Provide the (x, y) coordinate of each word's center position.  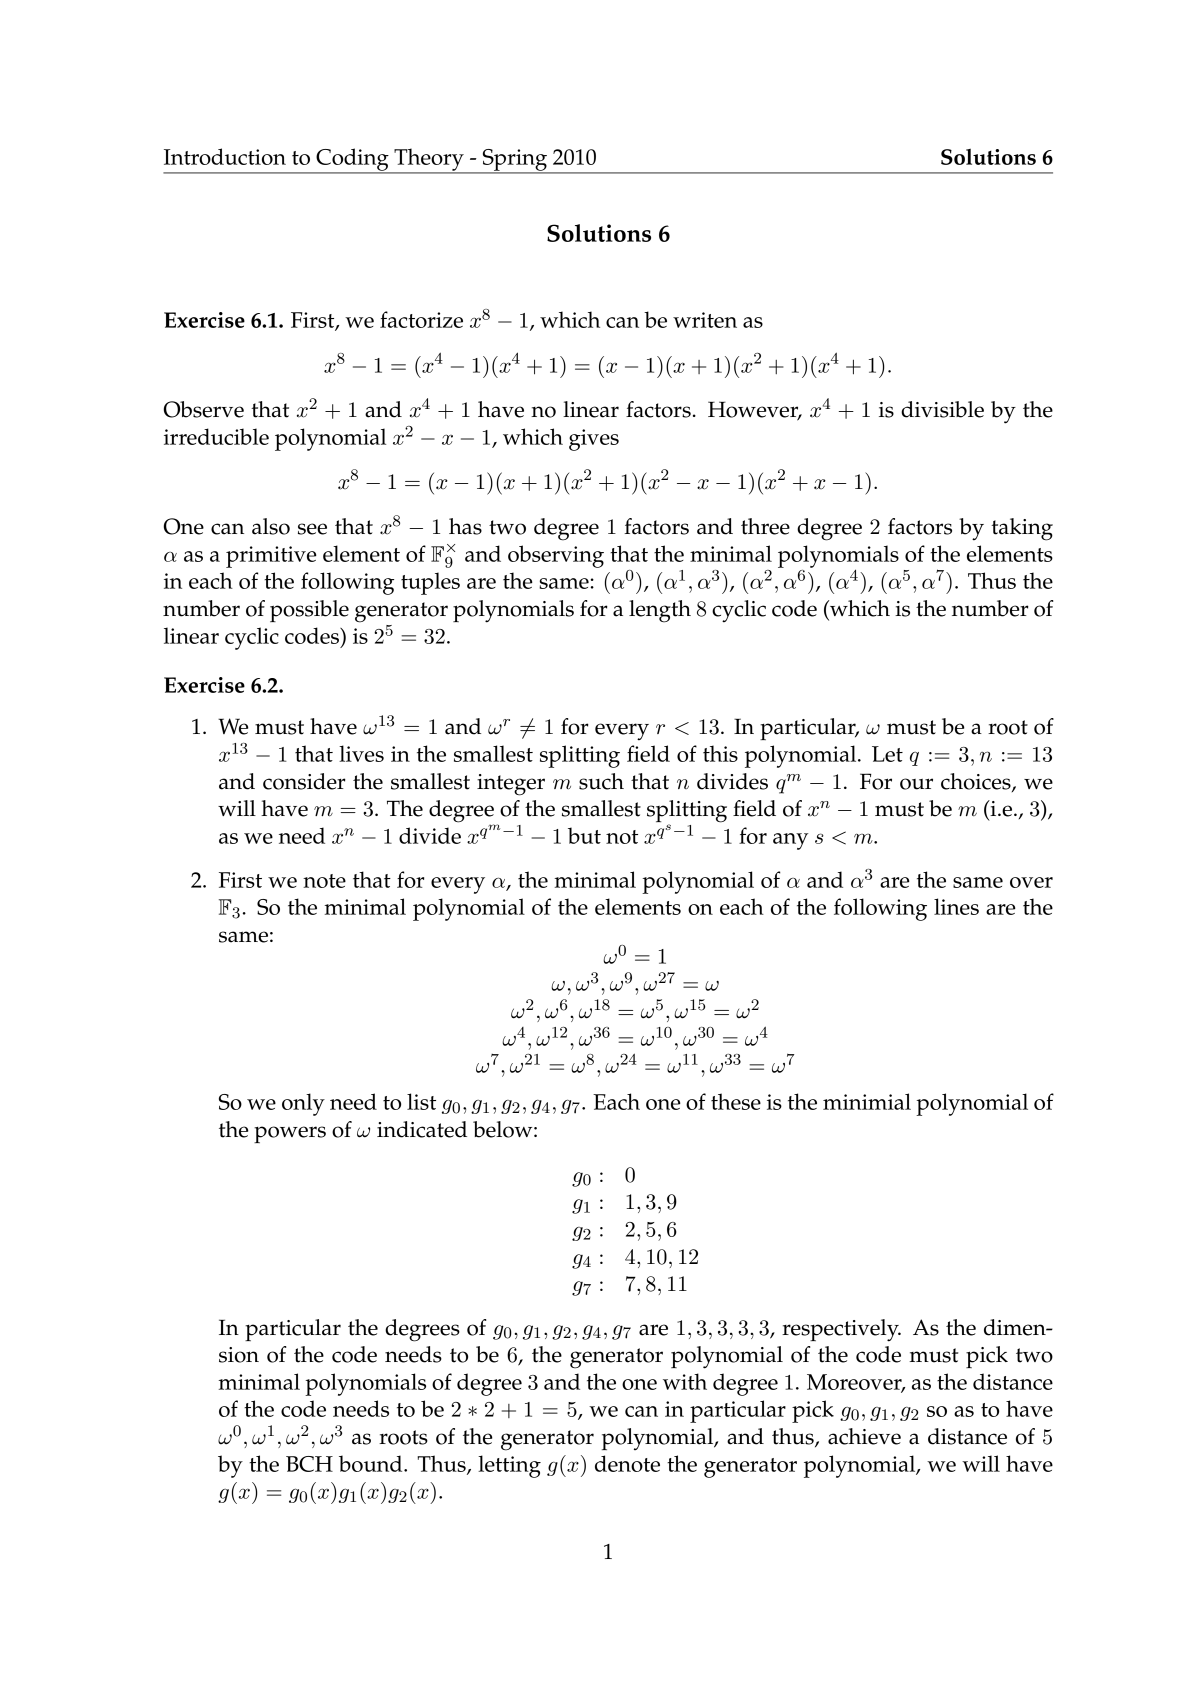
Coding (352, 160)
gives (594, 440)
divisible (942, 409)
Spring (515, 161)
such (601, 781)
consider (304, 781)
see (312, 529)
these (736, 1101)
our (916, 784)
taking (1022, 529)
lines (956, 906)
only (303, 1104)
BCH (309, 1464)
